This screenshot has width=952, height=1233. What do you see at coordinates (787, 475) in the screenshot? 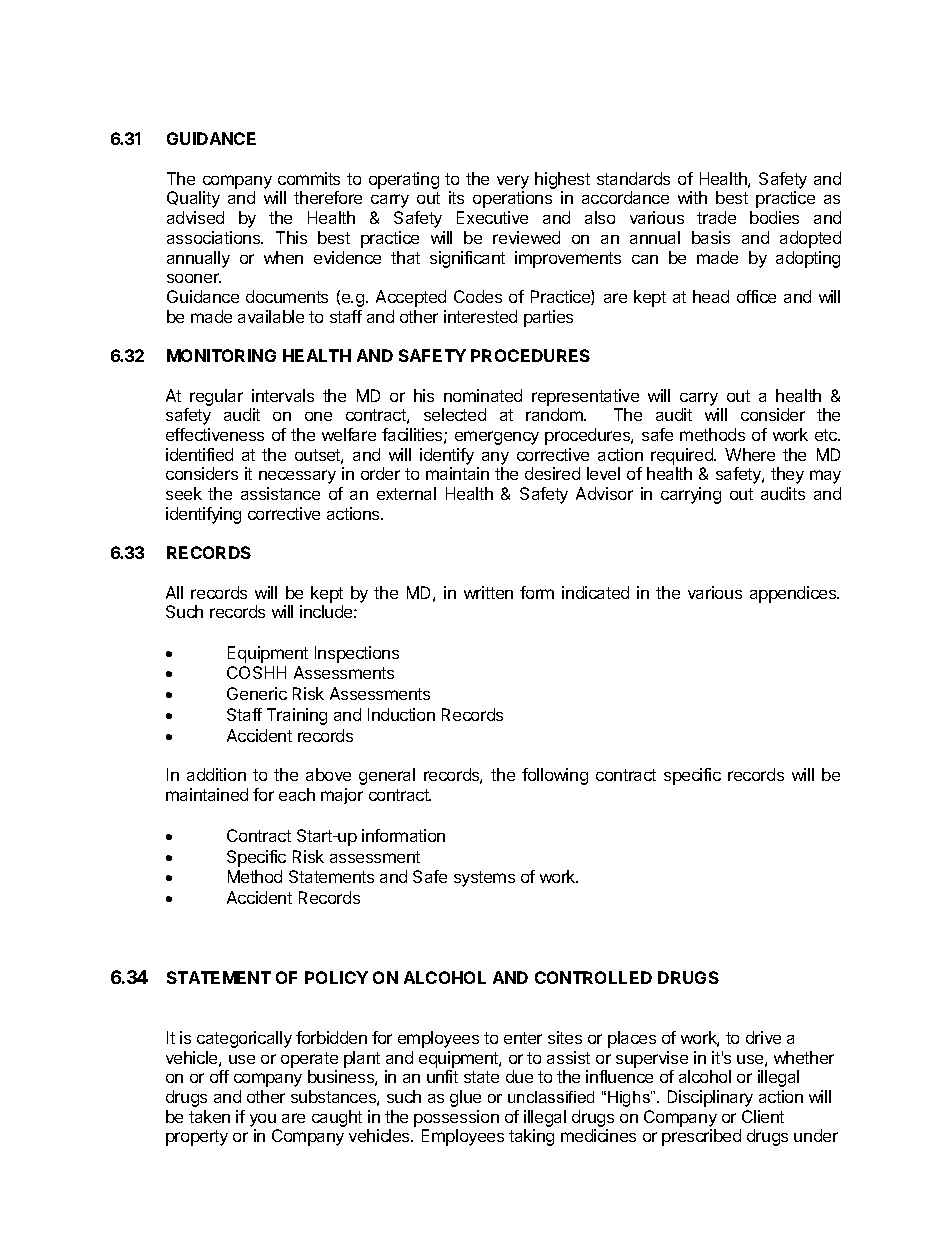
I see `they` at bounding box center [787, 475].
